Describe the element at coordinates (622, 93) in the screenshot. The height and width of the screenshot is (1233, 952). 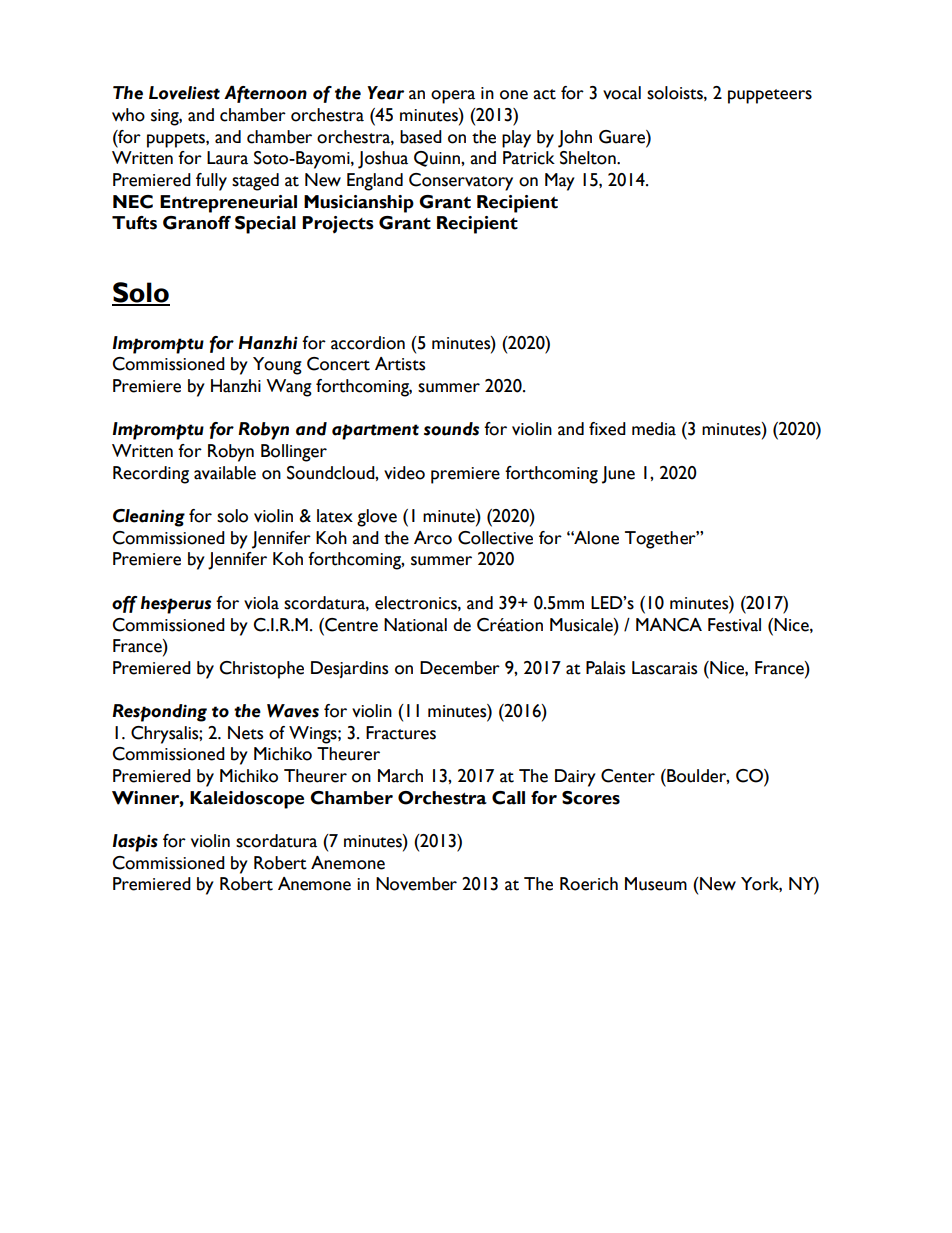
I see `vocal` at that location.
